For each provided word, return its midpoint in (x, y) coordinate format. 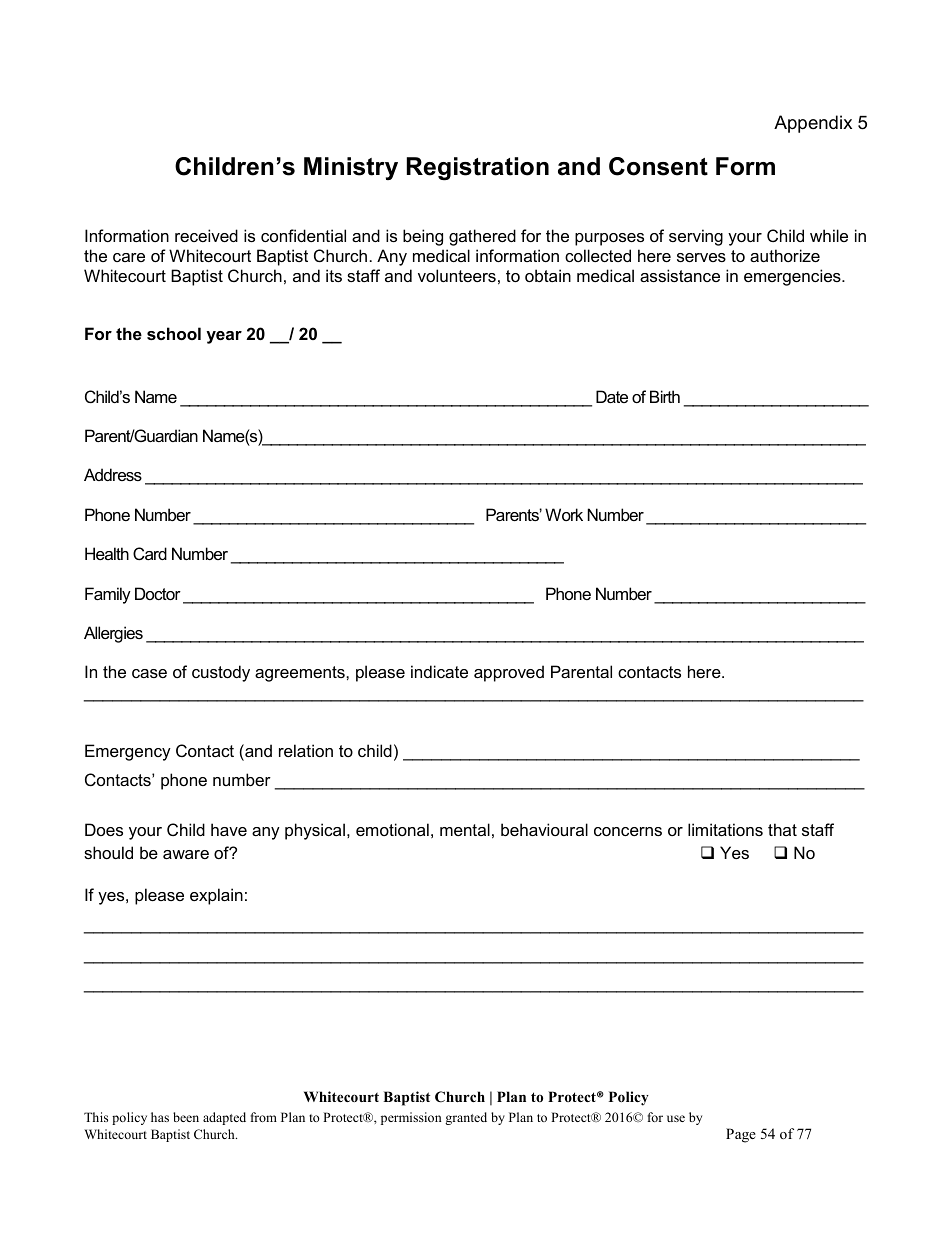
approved (509, 673)
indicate (439, 671)
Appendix (813, 124)
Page (741, 1135)
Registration (478, 169)
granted (466, 1118)
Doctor (158, 593)
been (186, 1117)
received (206, 235)
